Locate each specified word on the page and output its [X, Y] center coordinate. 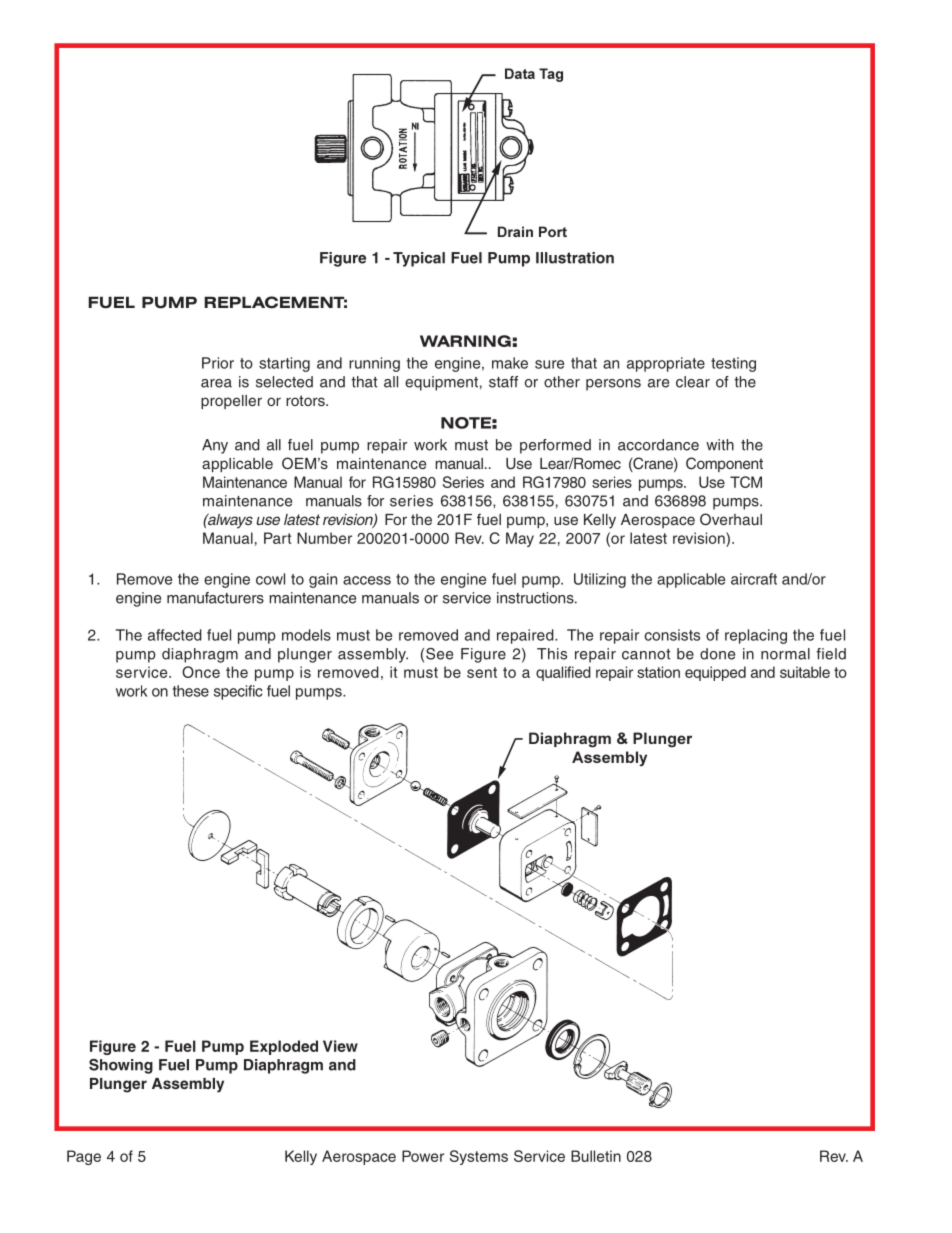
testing [733, 364]
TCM [746, 482]
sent [482, 672]
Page [84, 1157]
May [520, 539]
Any [215, 446]
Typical [419, 259]
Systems [479, 1157]
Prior [218, 363]
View [340, 1046]
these [191, 691]
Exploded [284, 1047]
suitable [805, 672]
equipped [715, 673]
